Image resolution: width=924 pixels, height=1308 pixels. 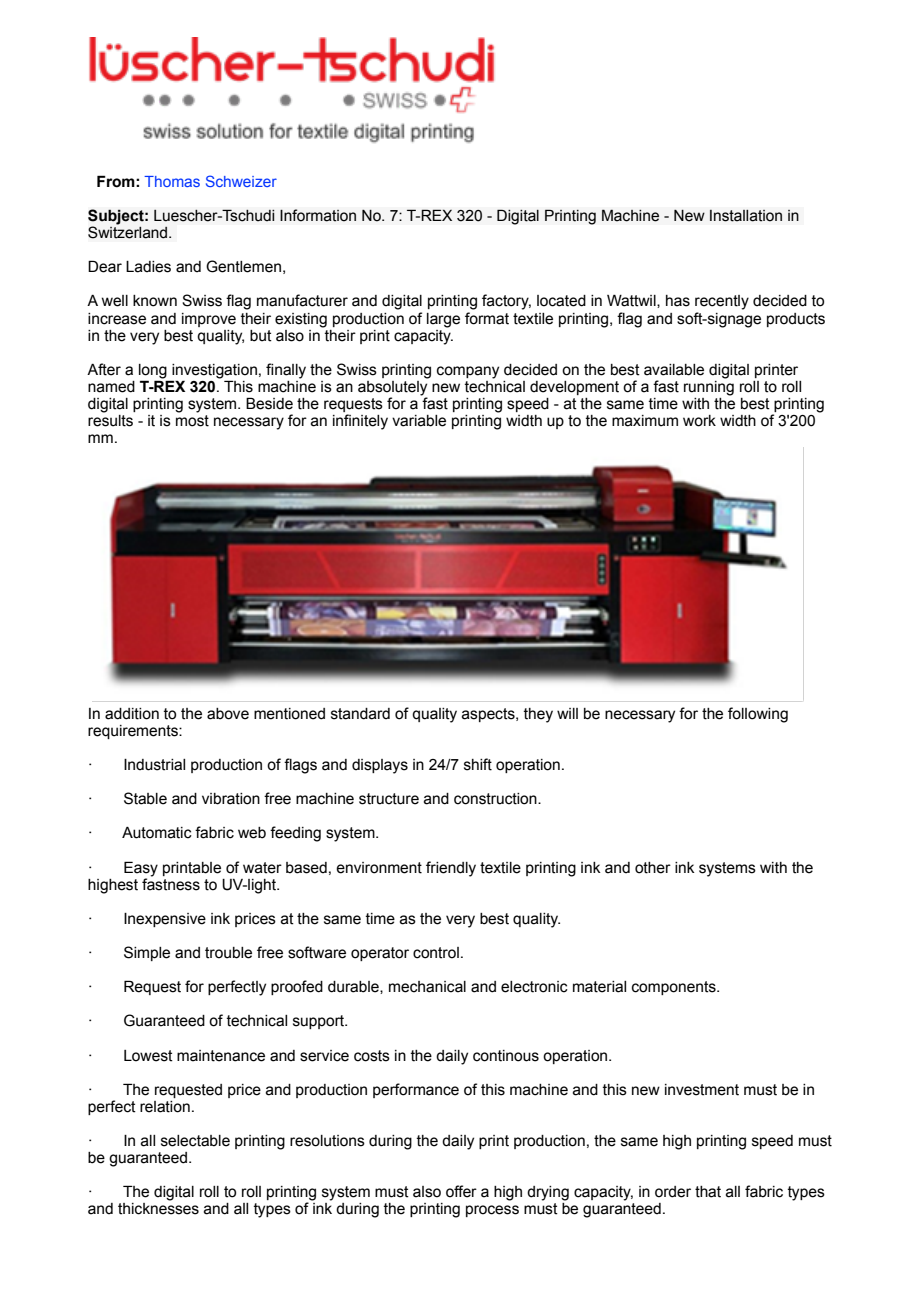 What do you see at coordinates (172, 181) in the image?
I see `Thomas` at bounding box center [172, 181].
